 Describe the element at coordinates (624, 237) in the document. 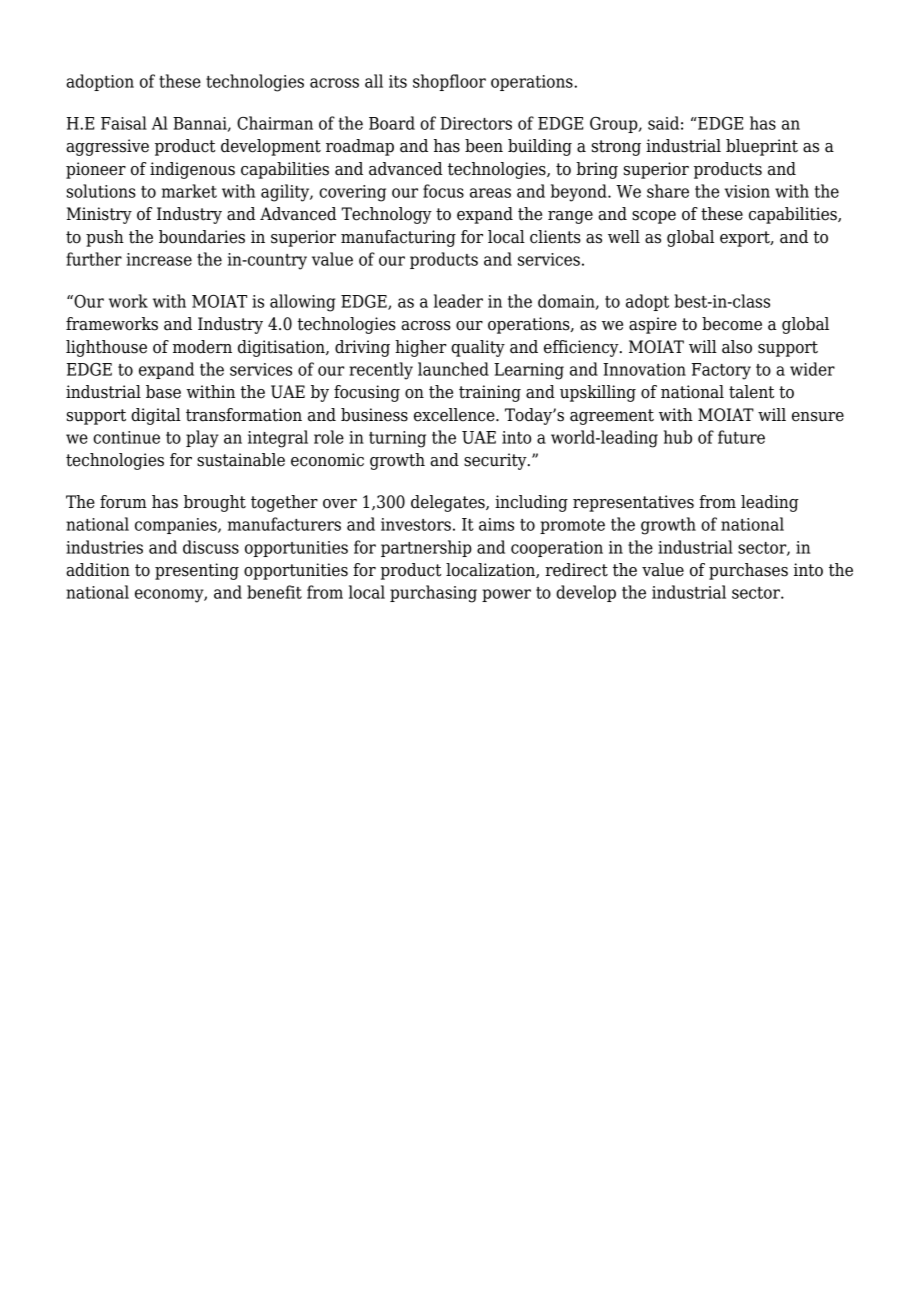

I see `well` at that location.
